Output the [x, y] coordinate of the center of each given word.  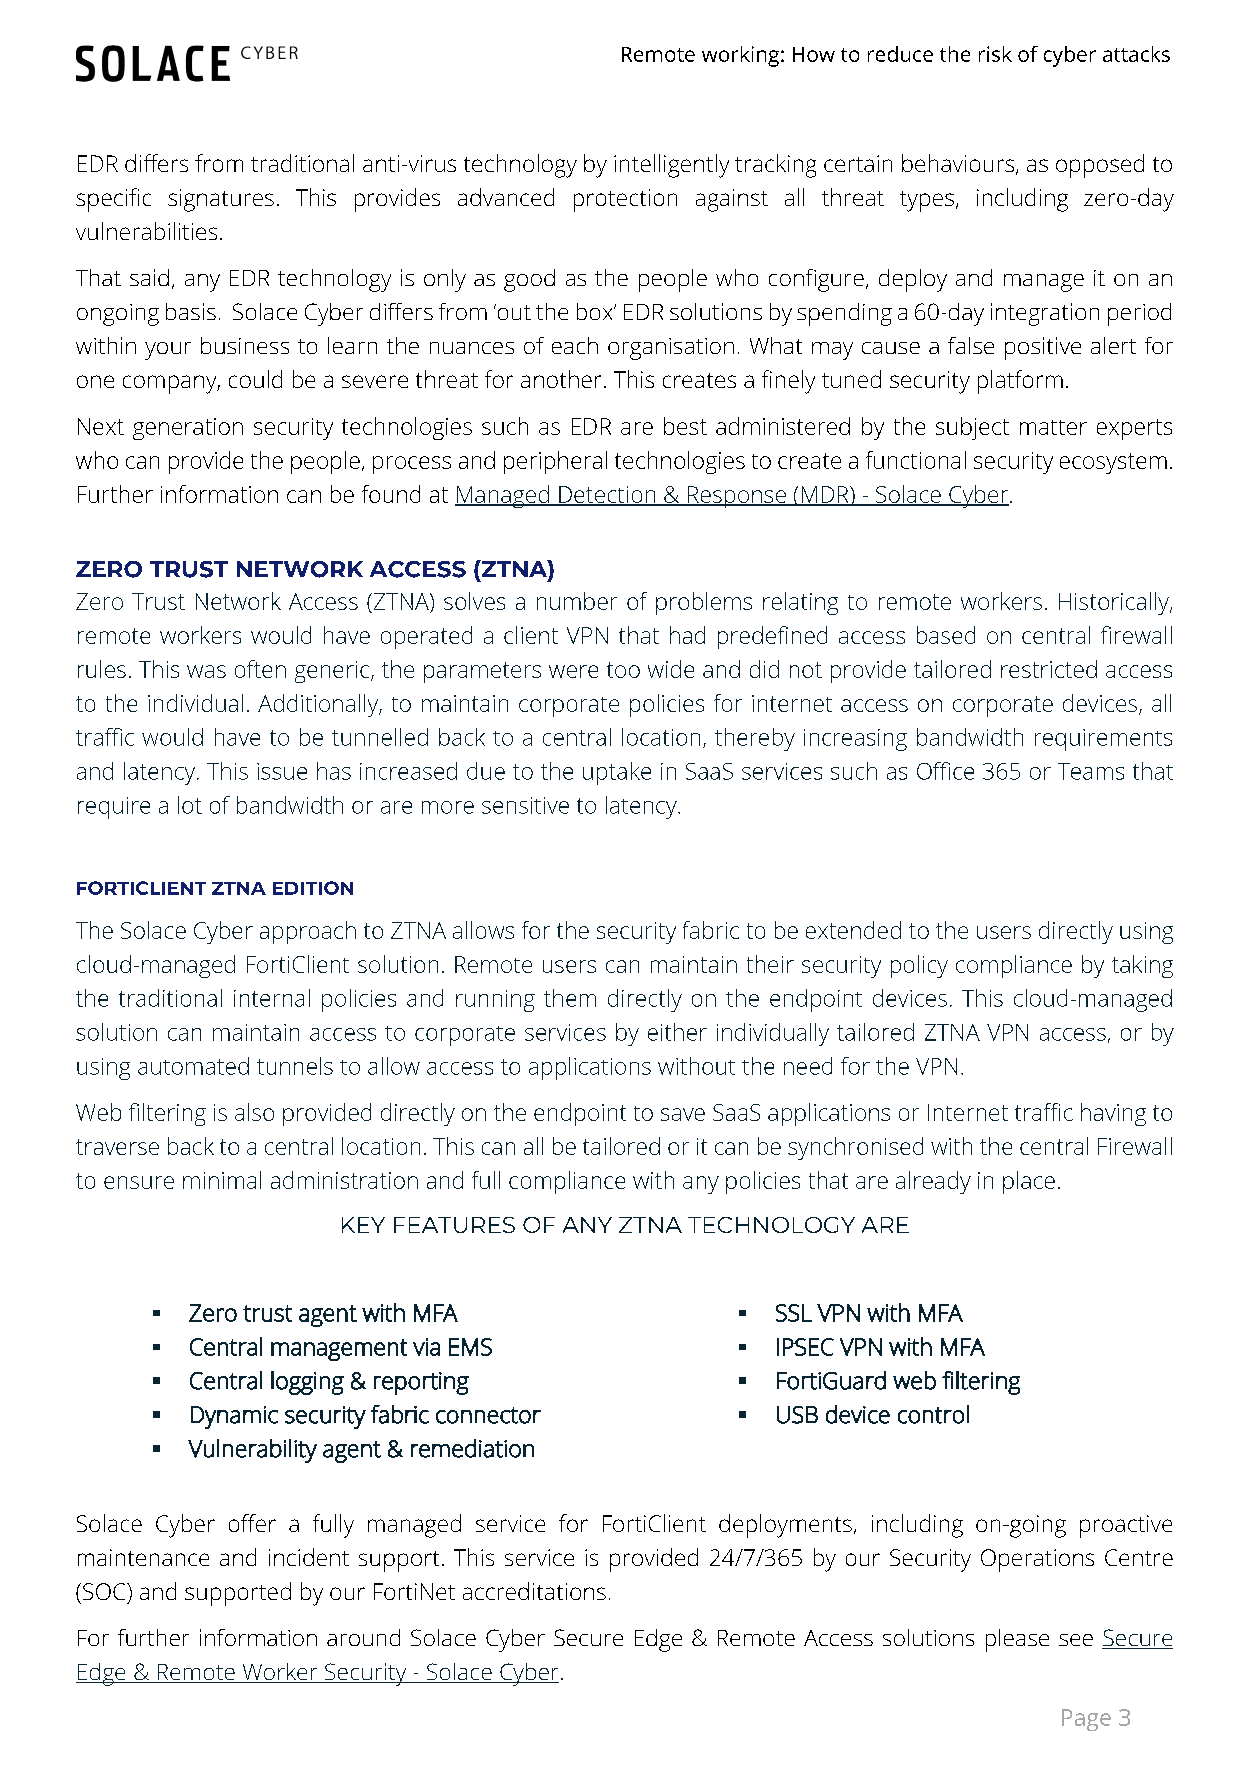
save [683, 1114]
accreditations [534, 1591]
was [206, 671]
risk [995, 54]
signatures [221, 200]
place [1029, 1182]
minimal [222, 1180]
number [577, 601]
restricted [1049, 669]
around [363, 1637]
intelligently [671, 166]
